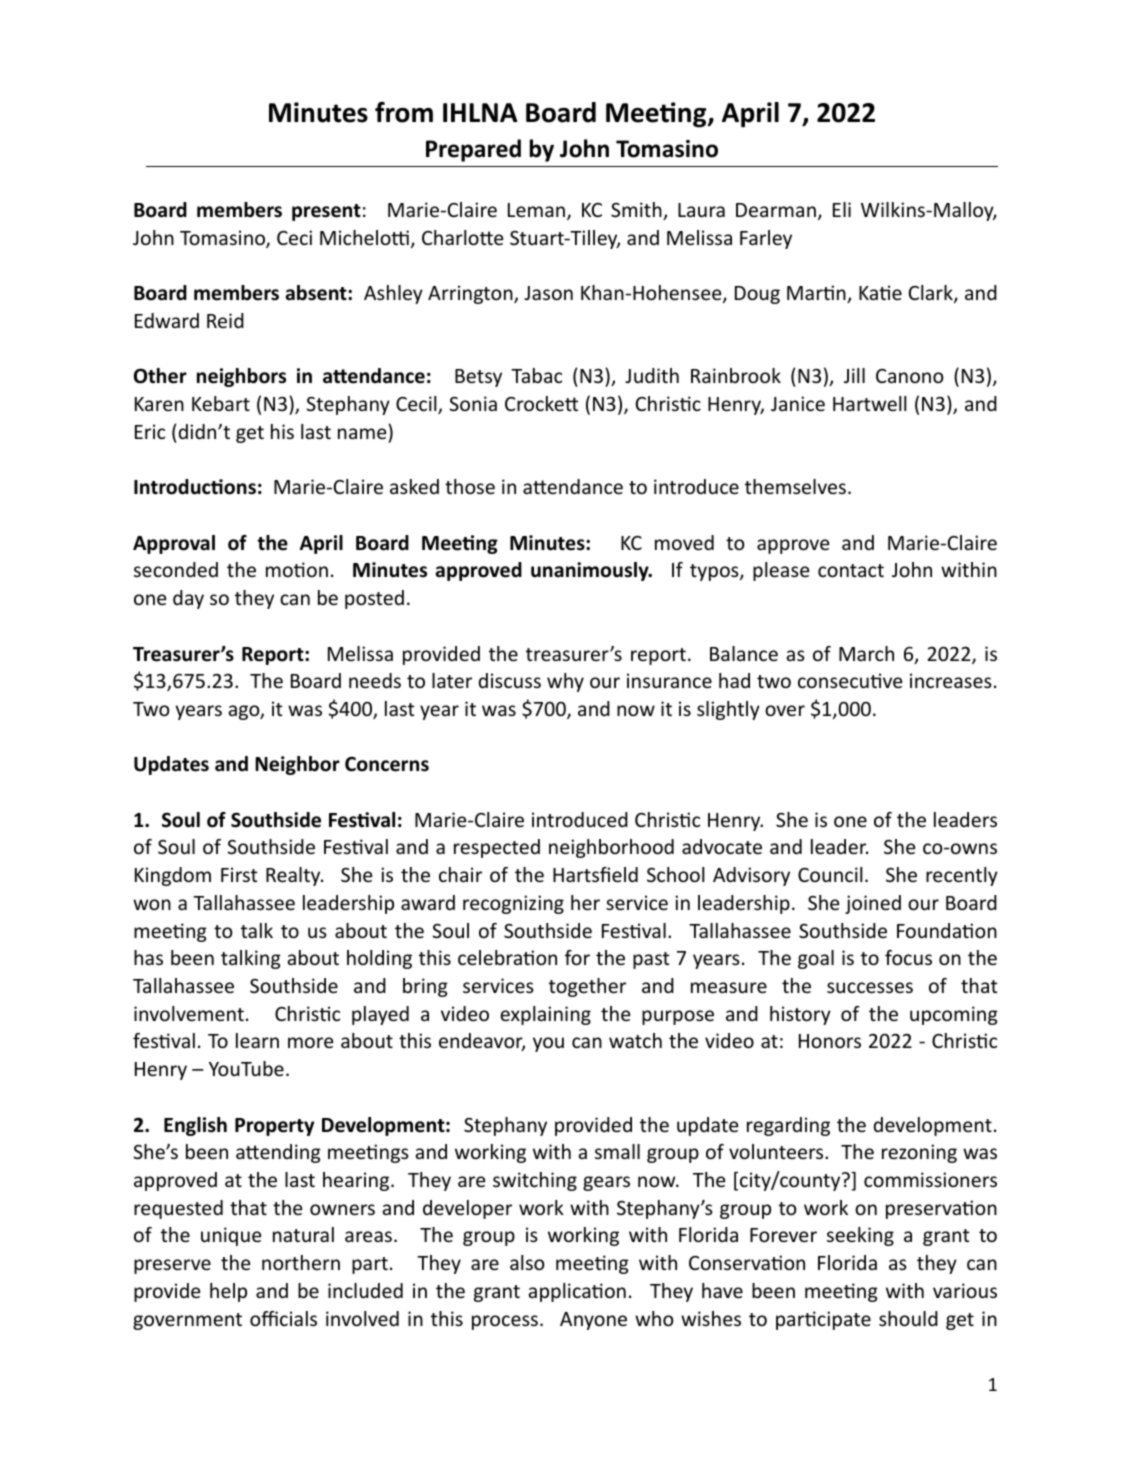 The width and height of the screenshot is (1131, 1463). What do you see at coordinates (866, 653) in the screenshot?
I see `March` at bounding box center [866, 653].
